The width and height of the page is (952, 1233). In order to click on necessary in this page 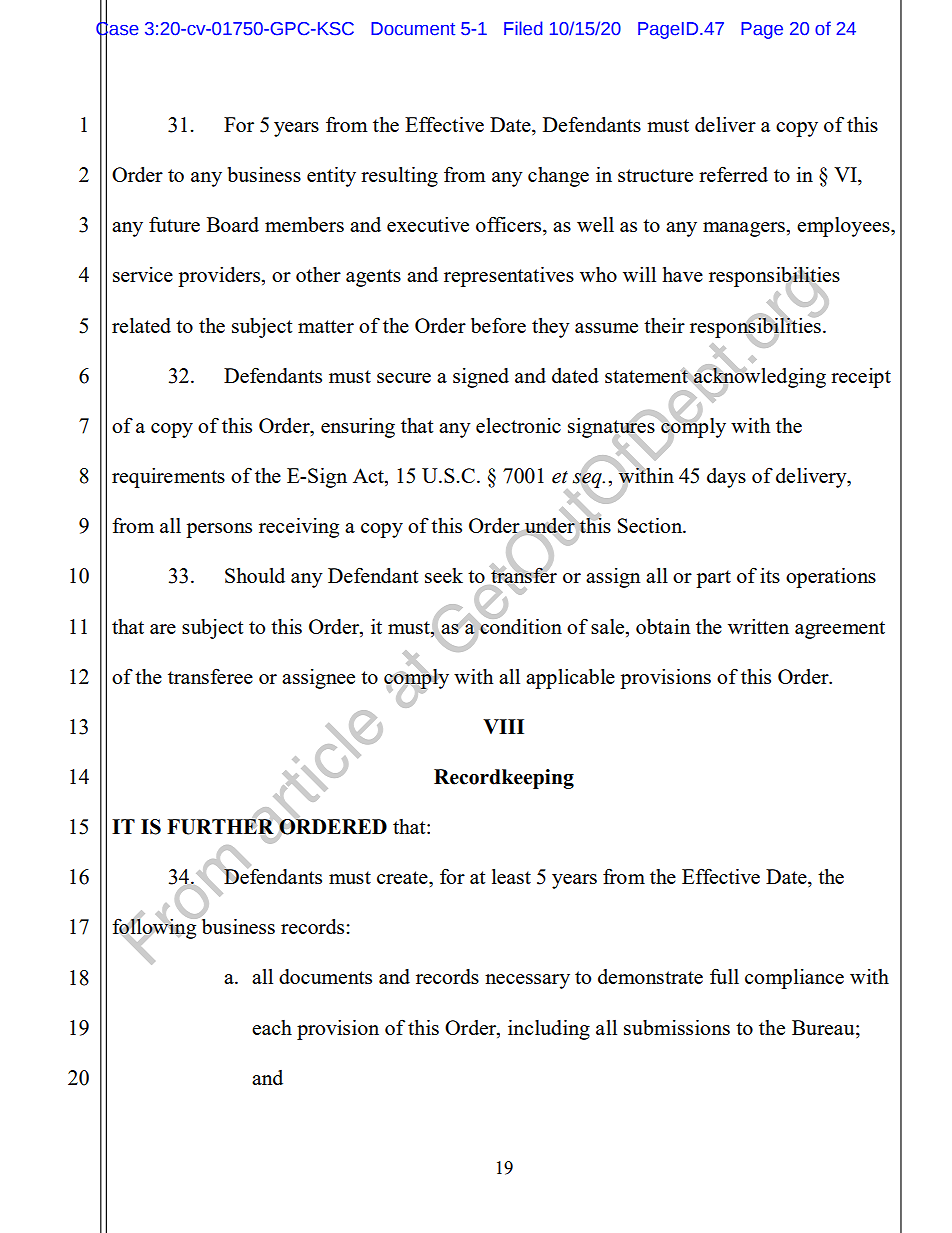, I will do `click(527, 981)`.
